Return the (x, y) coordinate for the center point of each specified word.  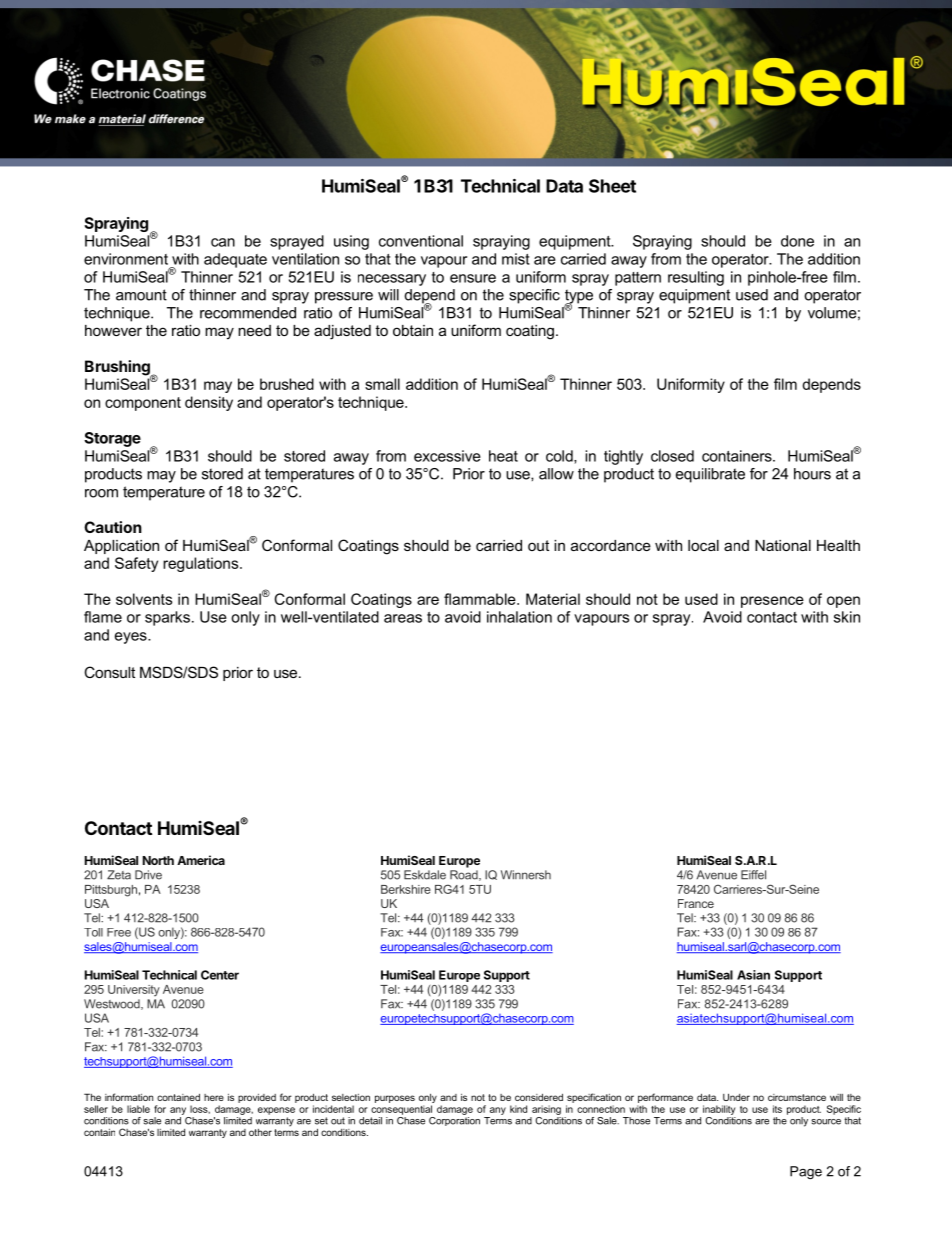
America (201, 860)
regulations (202, 564)
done (797, 241)
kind (518, 1109)
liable (138, 1109)
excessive (447, 456)
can (223, 242)
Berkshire (406, 889)
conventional (421, 241)
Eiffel (753, 875)
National (783, 545)
